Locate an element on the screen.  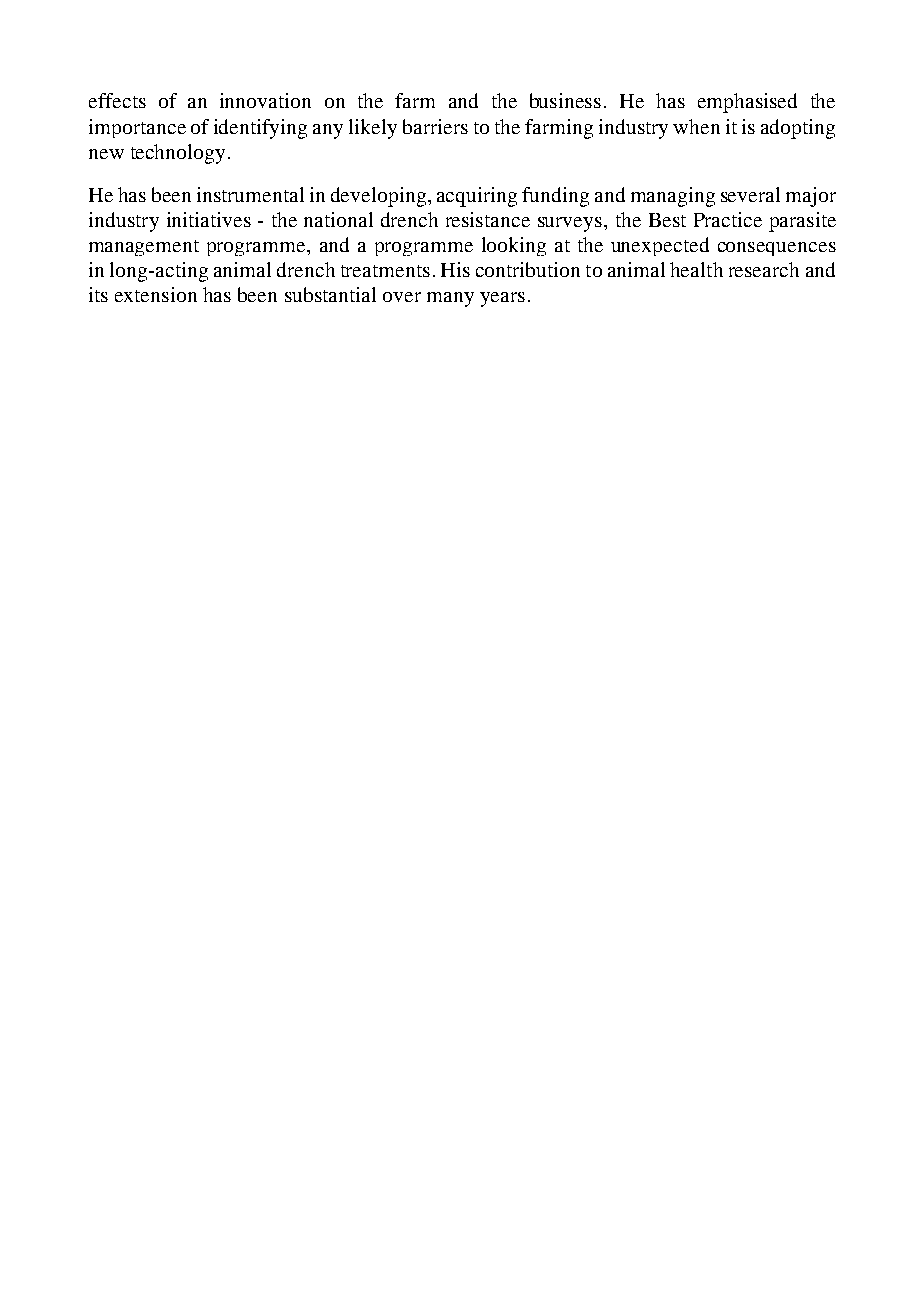
resistance is located at coordinates (488, 219).
